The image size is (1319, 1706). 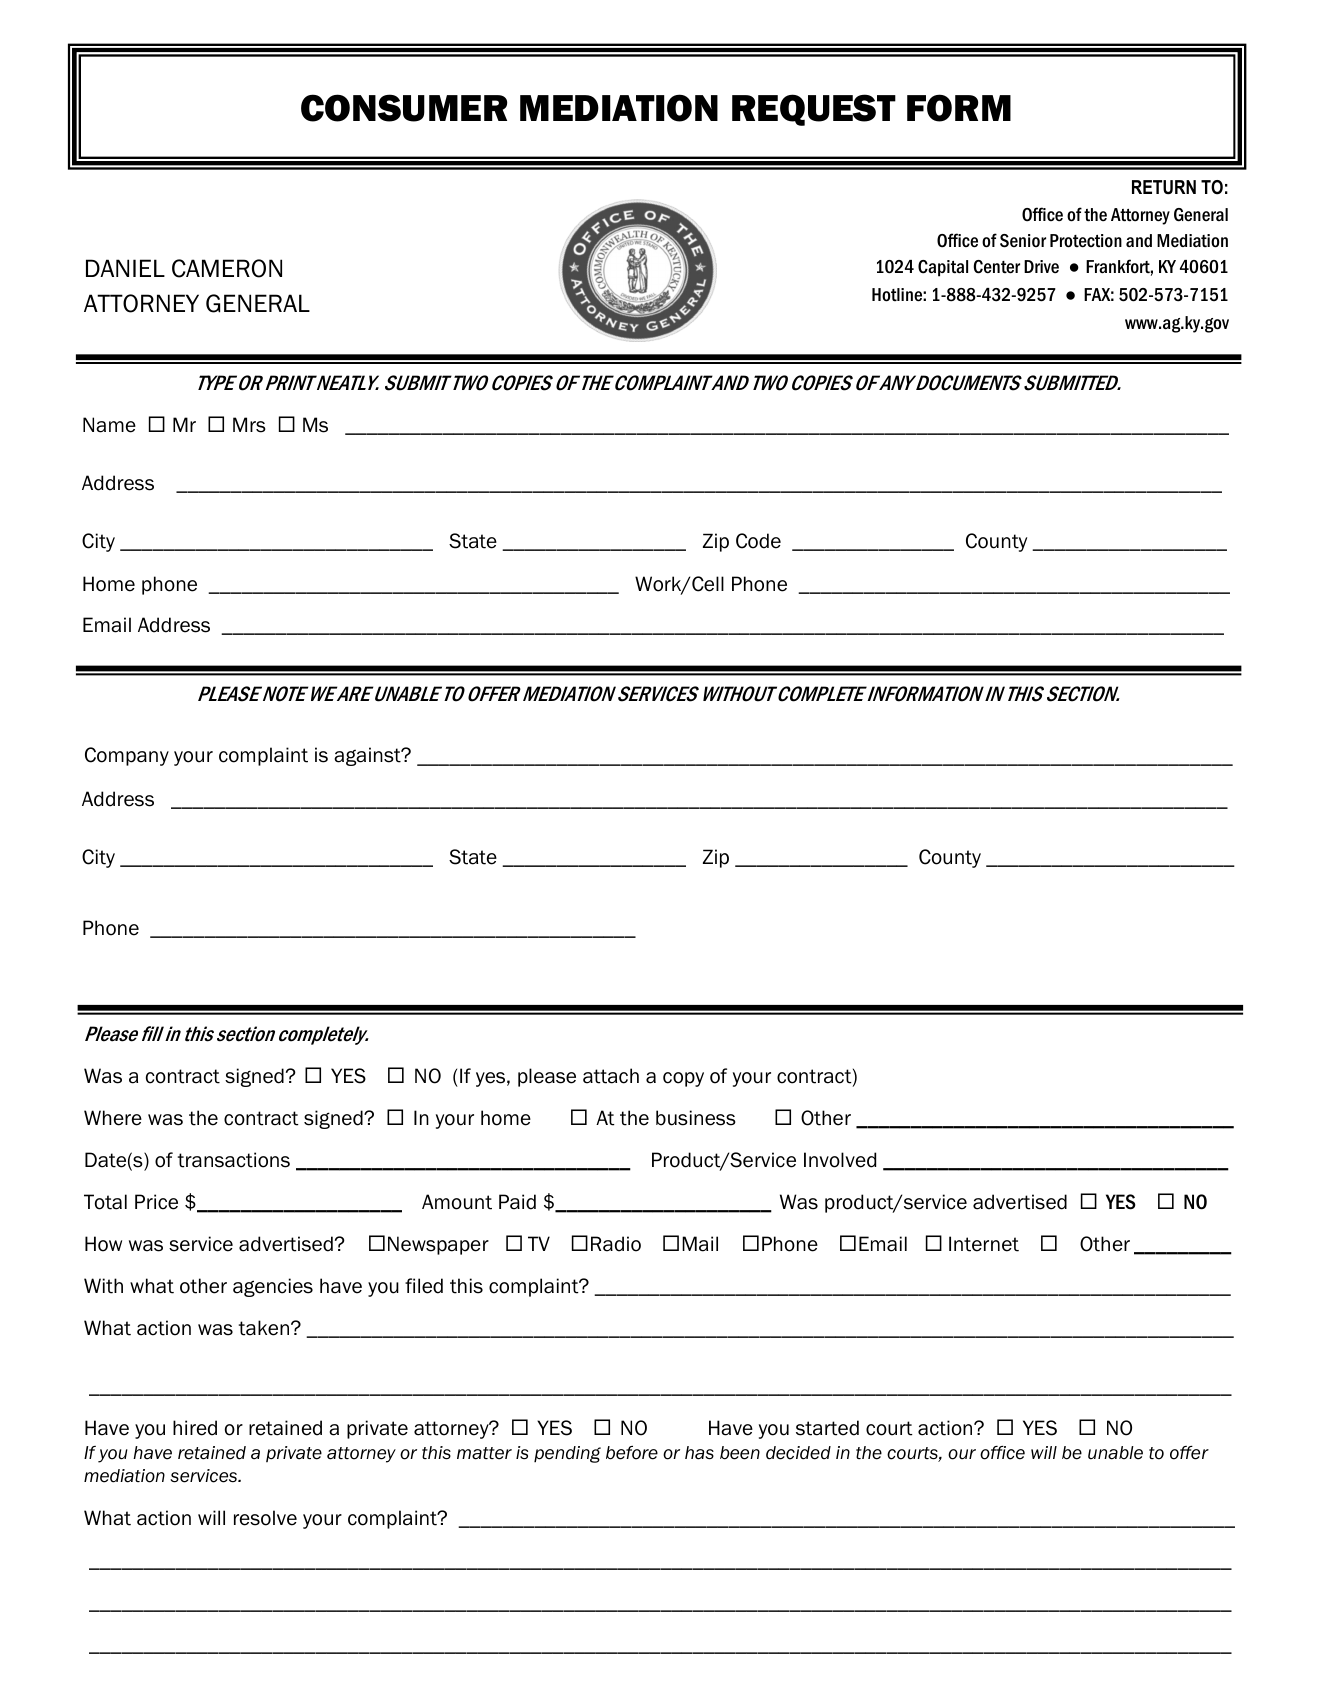 What do you see at coordinates (632, 1452) in the image?
I see `before` at bounding box center [632, 1452].
